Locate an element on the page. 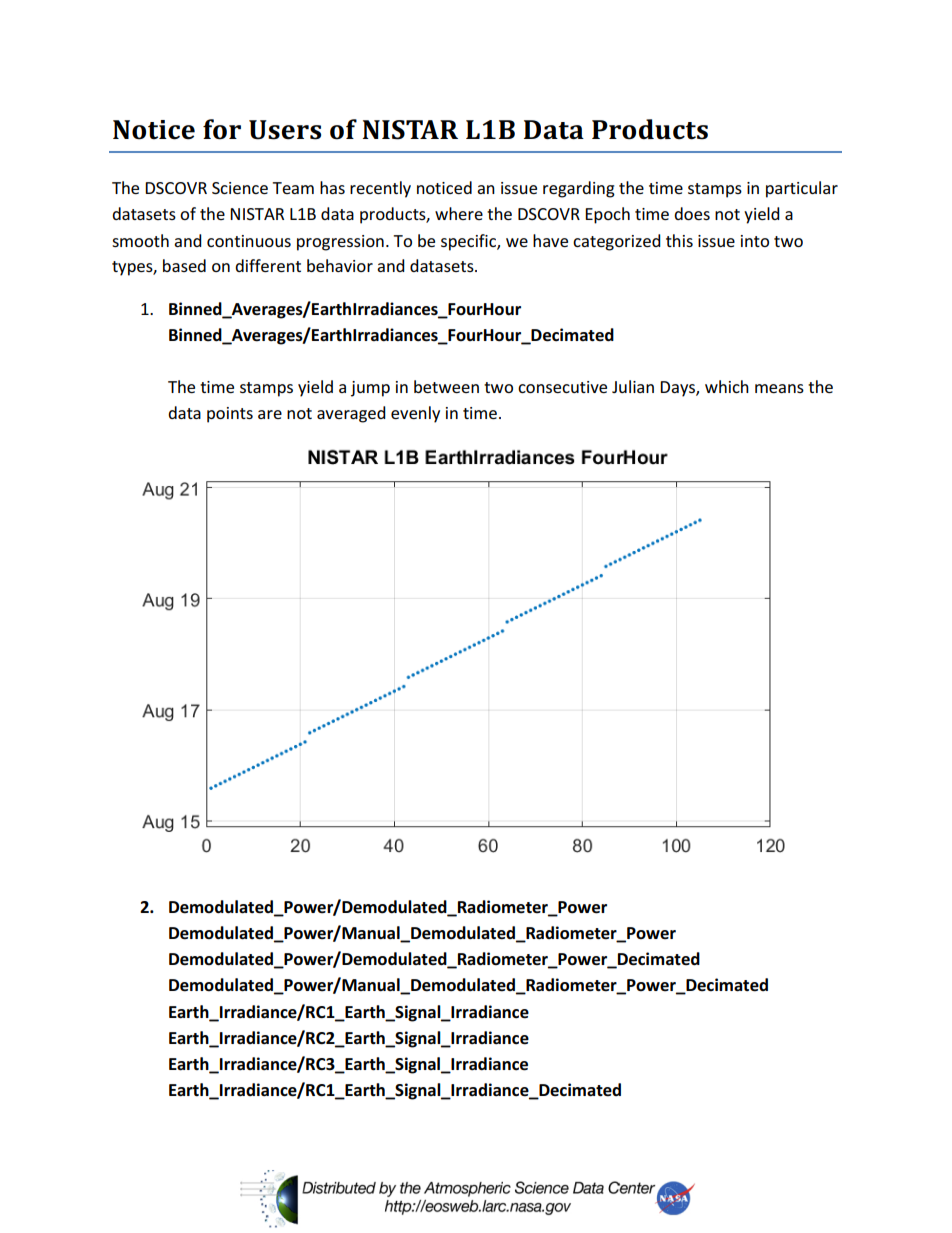 This image has height=1233, width=952. which is located at coordinates (727, 386).
